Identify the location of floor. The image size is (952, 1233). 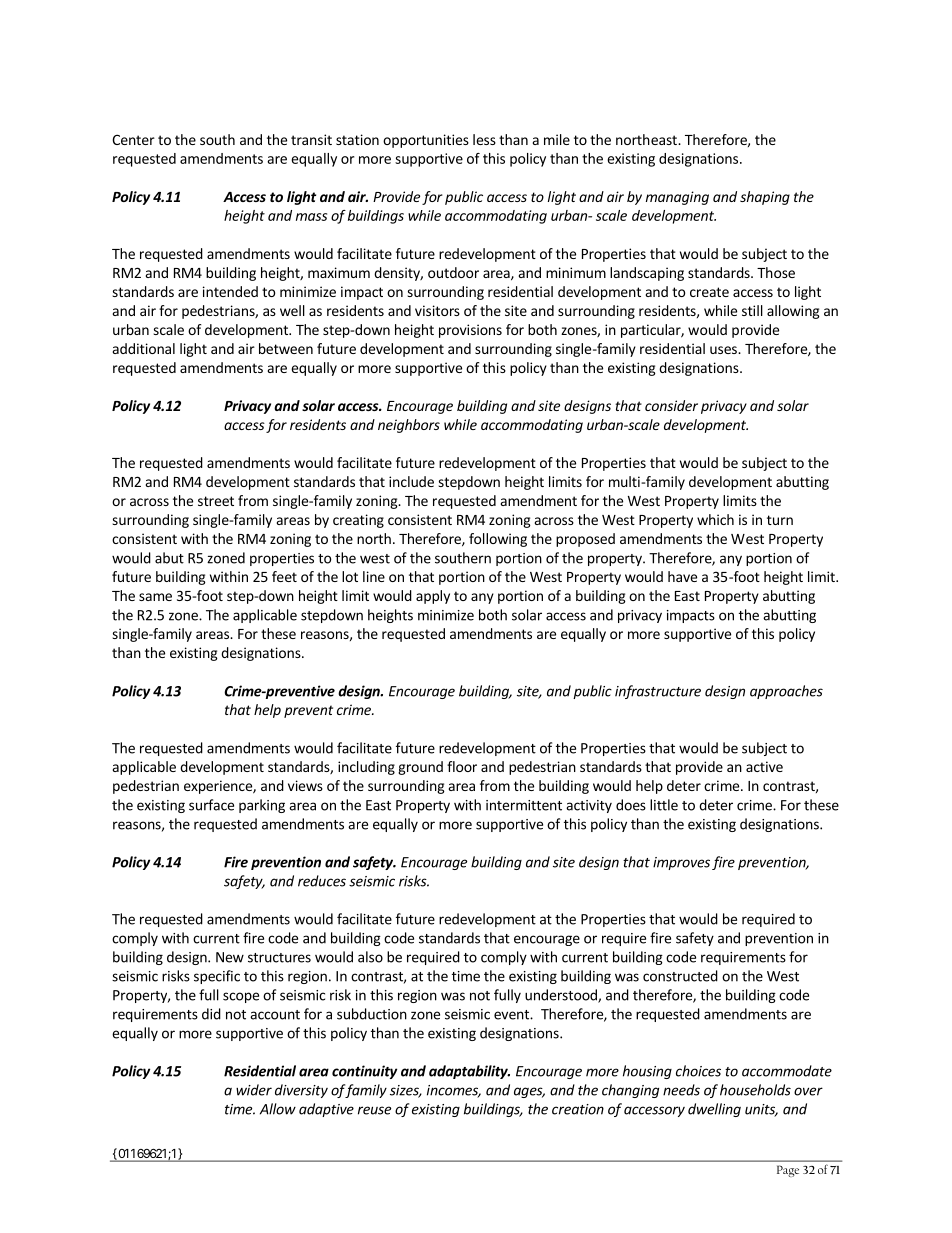
(462, 766).
